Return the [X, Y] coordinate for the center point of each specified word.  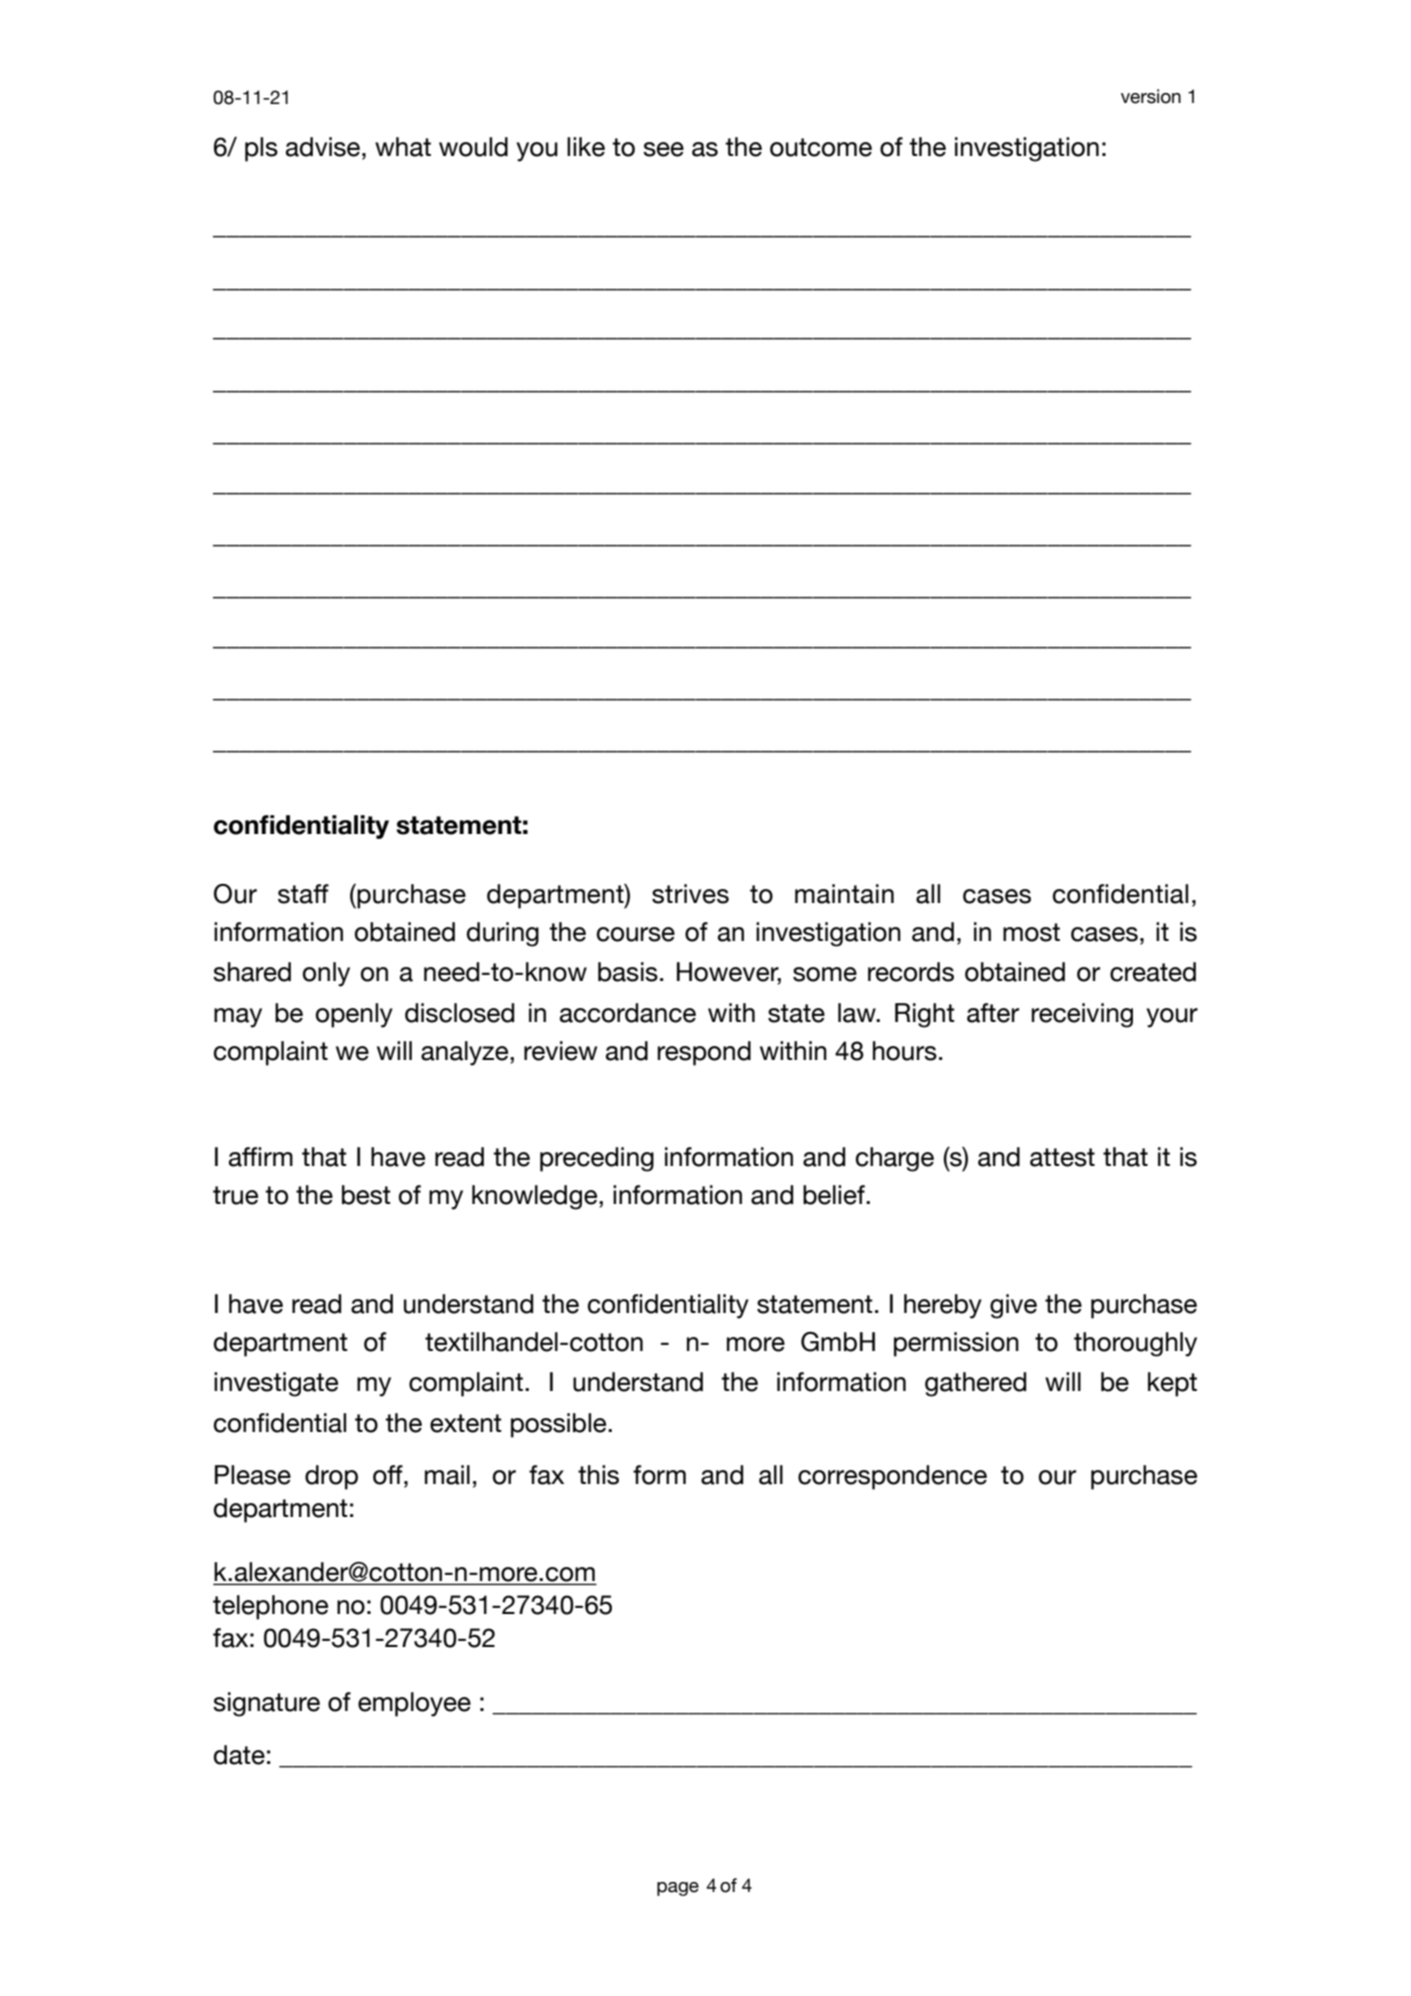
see [663, 149]
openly [354, 1015]
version [1151, 96]
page [678, 1889]
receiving [1082, 1015]
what [403, 147]
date [239, 1755]
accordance [628, 1013]
